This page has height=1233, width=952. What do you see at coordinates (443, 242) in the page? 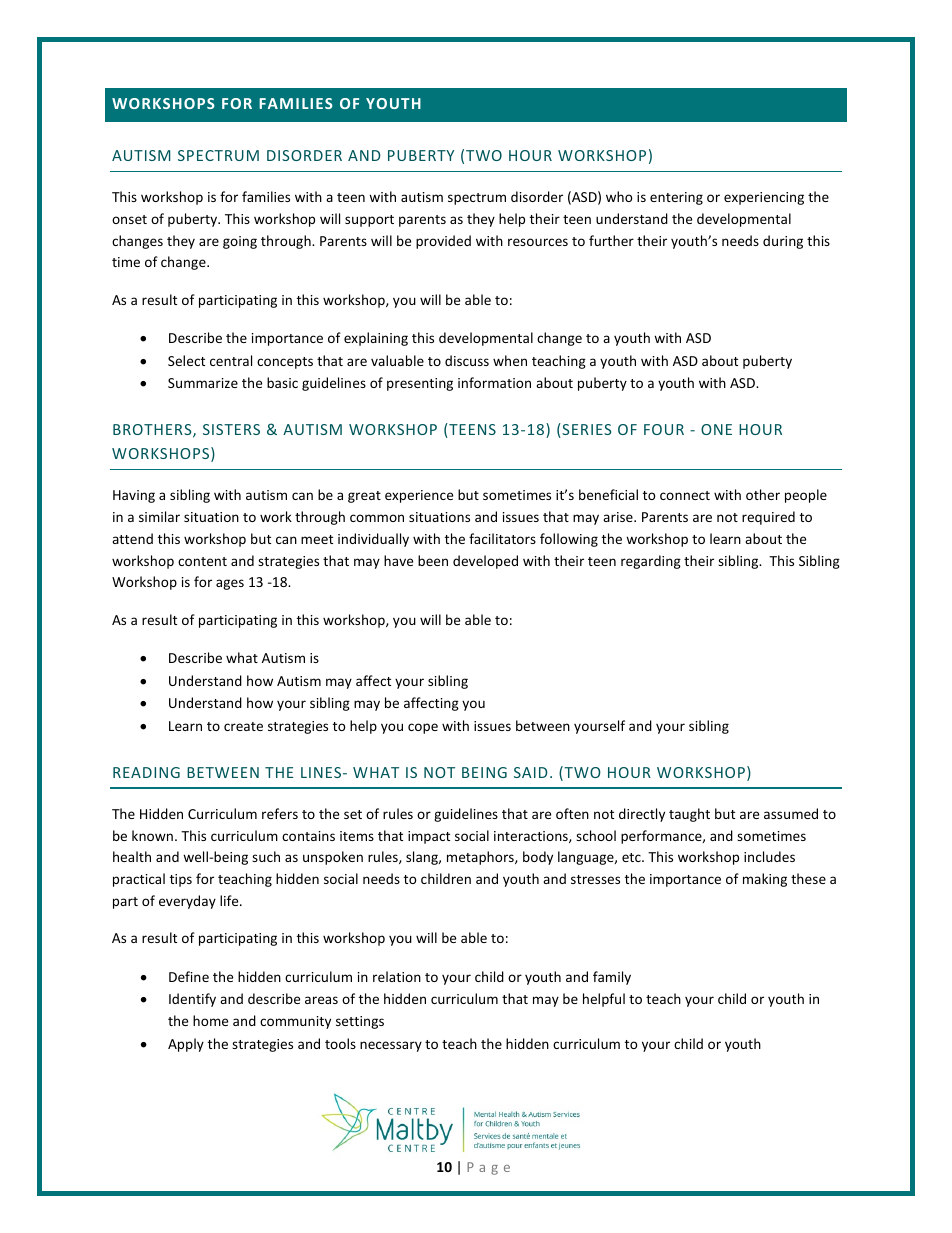
I see `provided` at bounding box center [443, 242].
